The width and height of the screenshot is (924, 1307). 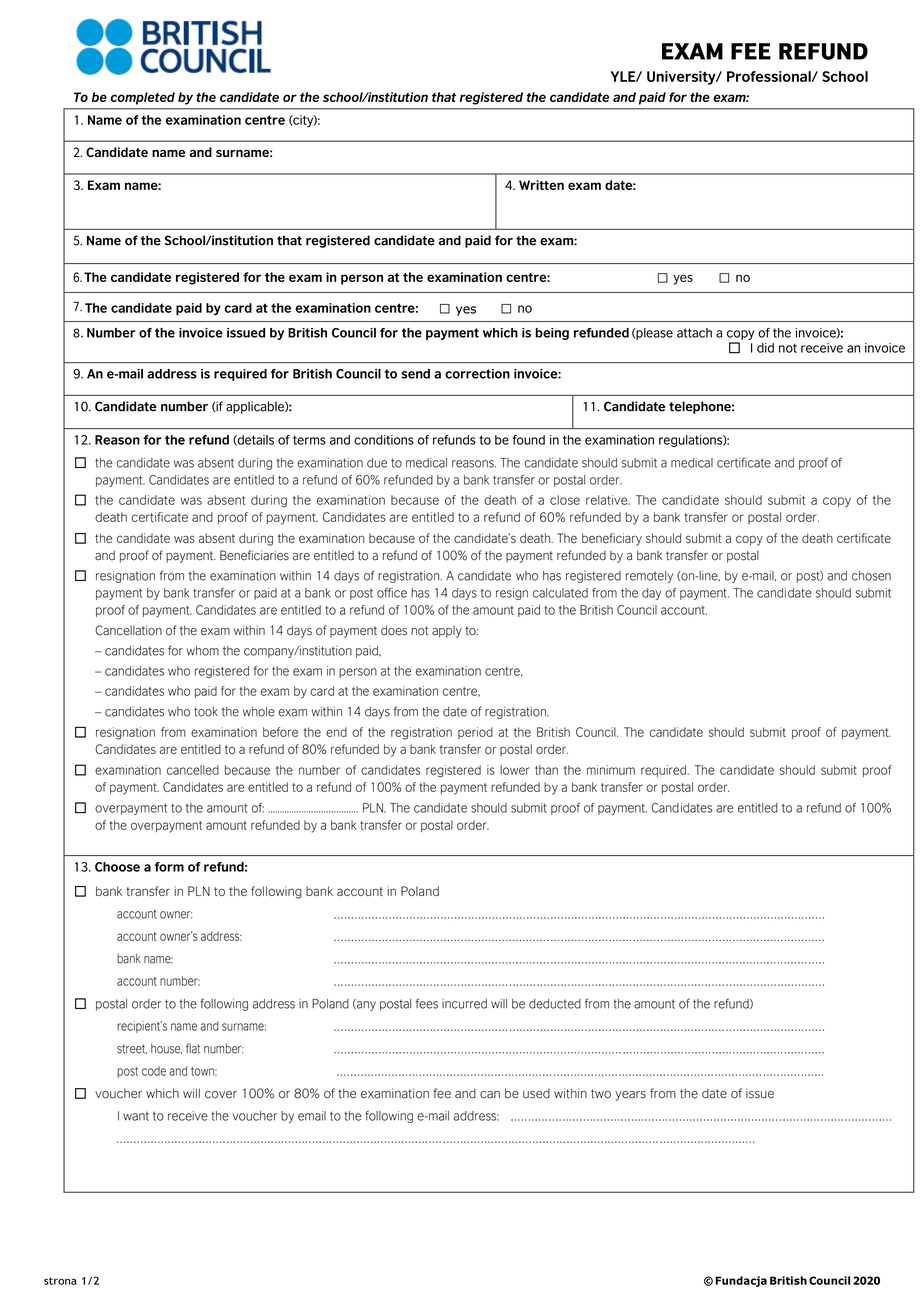 I want to click on Written, so click(x=541, y=185).
